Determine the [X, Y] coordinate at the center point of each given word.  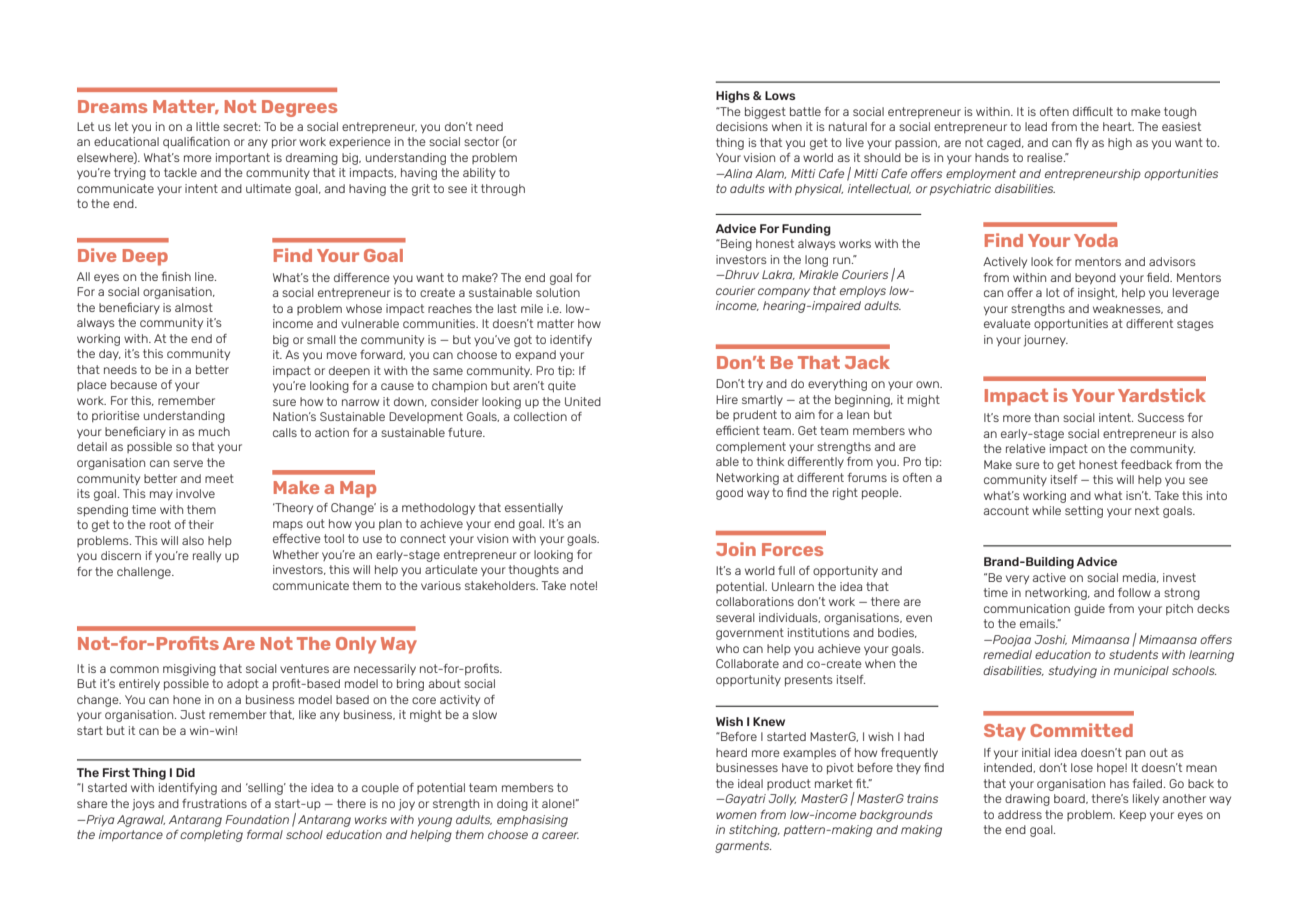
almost [194, 307]
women [736, 815]
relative [1026, 448]
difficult [1093, 111]
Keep [1133, 815]
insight [1097, 294]
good [729, 494]
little [208, 126]
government [750, 634]
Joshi [1051, 640]
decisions [742, 126]
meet [219, 478]
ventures [304, 668]
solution [558, 292]
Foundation [257, 819]
